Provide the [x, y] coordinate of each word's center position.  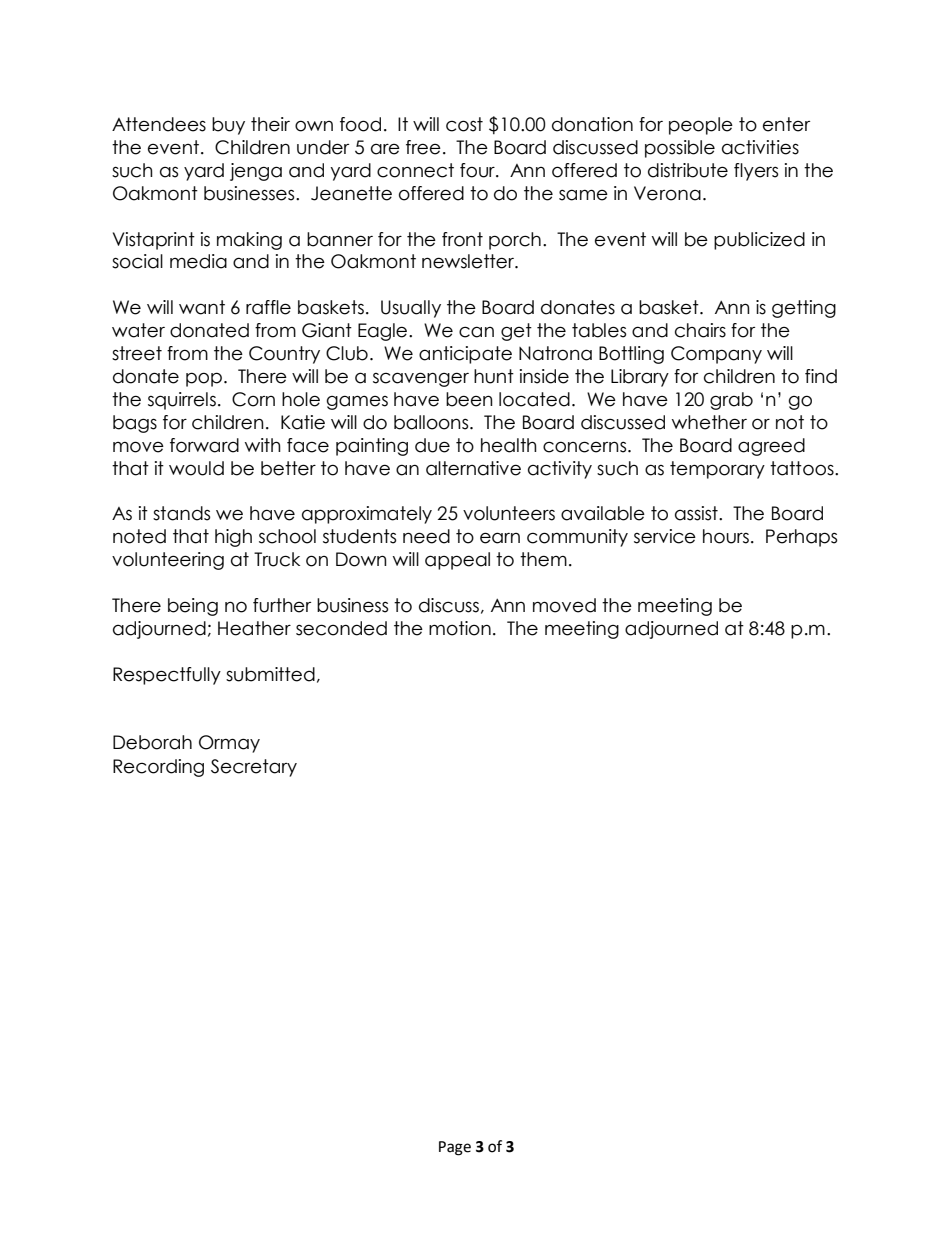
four [478, 170]
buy [228, 126]
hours [726, 536]
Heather [254, 628]
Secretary [254, 768]
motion [460, 628]
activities [760, 147]
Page [455, 1148]
